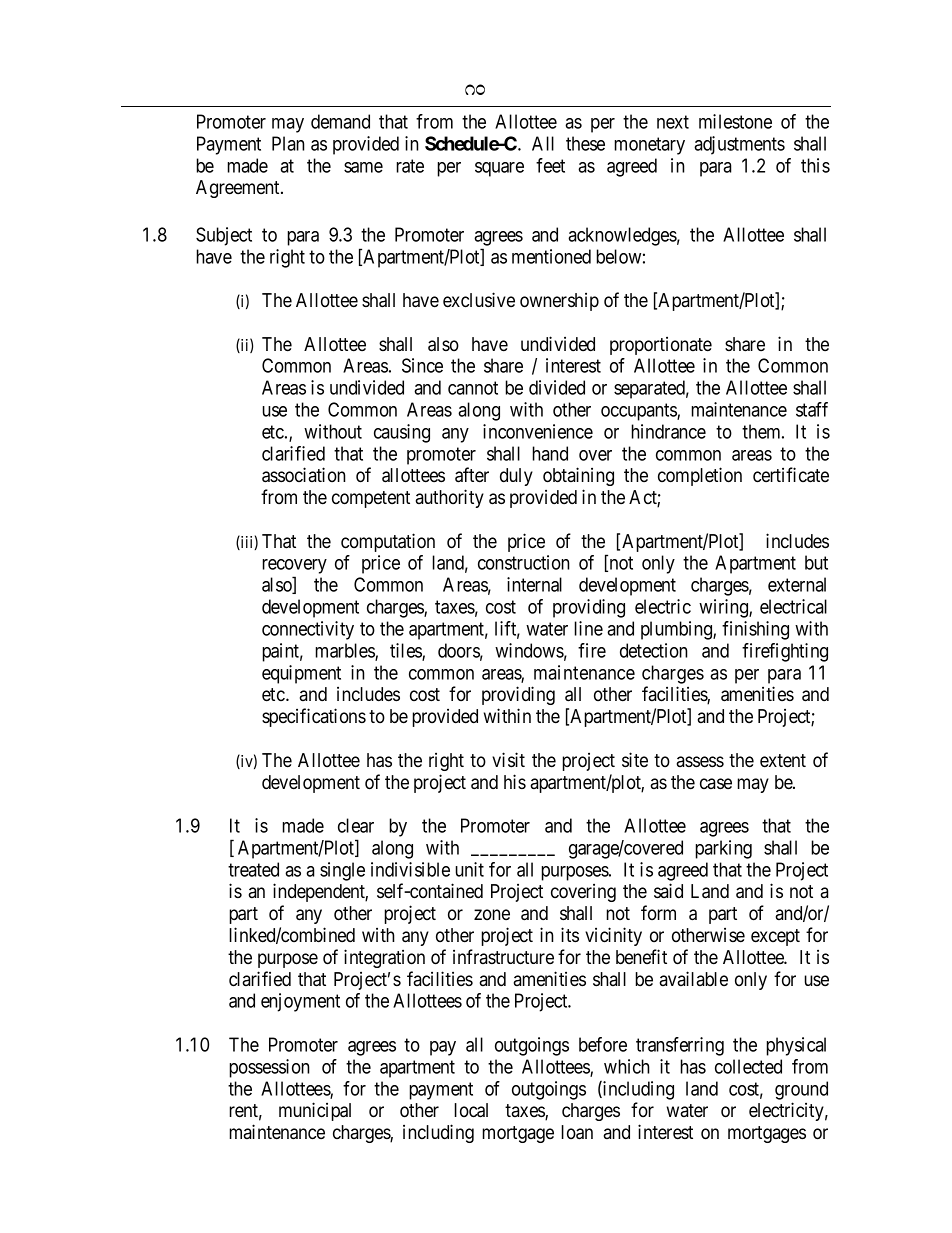 Image resolution: width=952 pixels, height=1233 pixels. What do you see at coordinates (315, 1111) in the image?
I see `municipal` at bounding box center [315, 1111].
